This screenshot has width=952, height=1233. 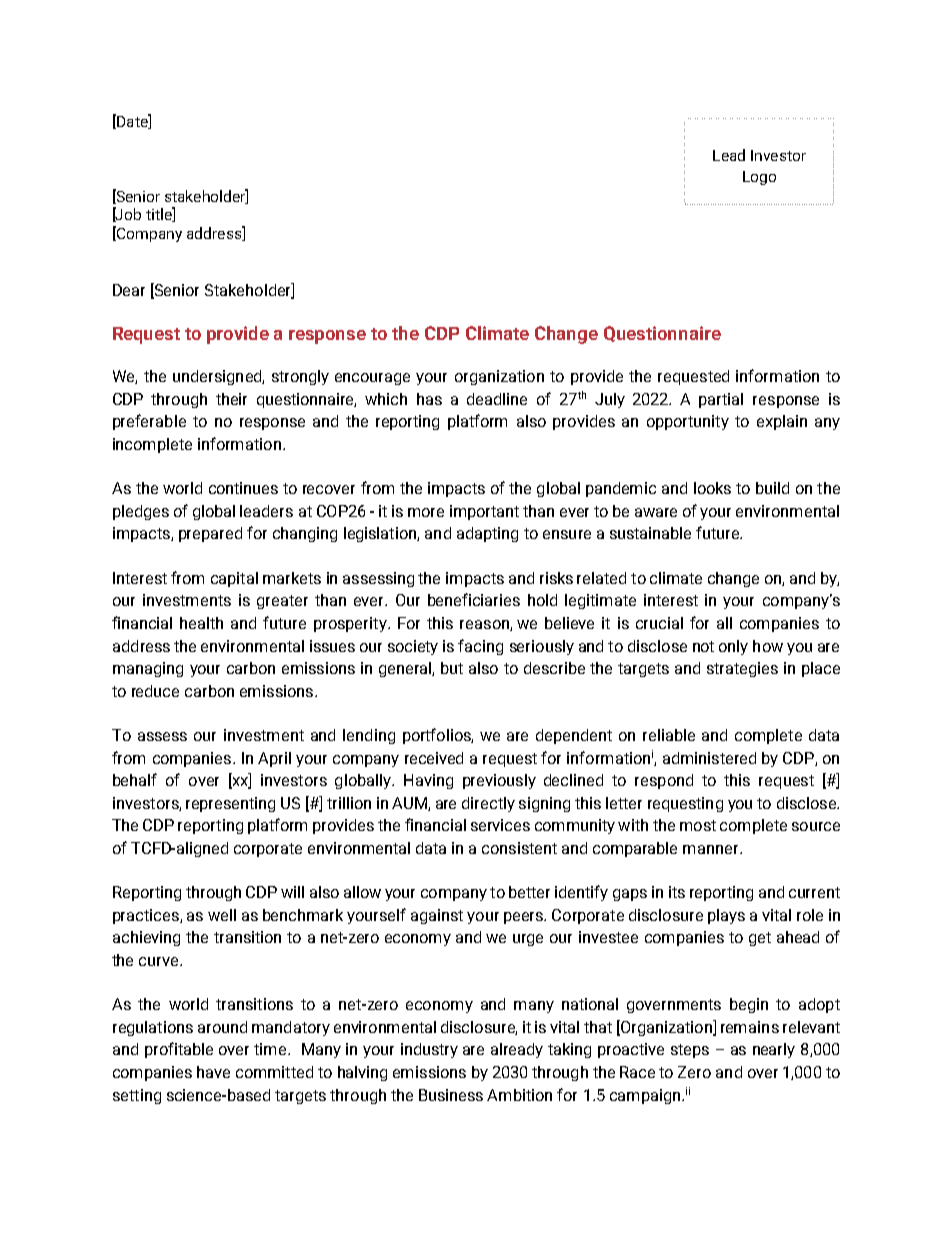 I want to click on continues, so click(x=243, y=488).
